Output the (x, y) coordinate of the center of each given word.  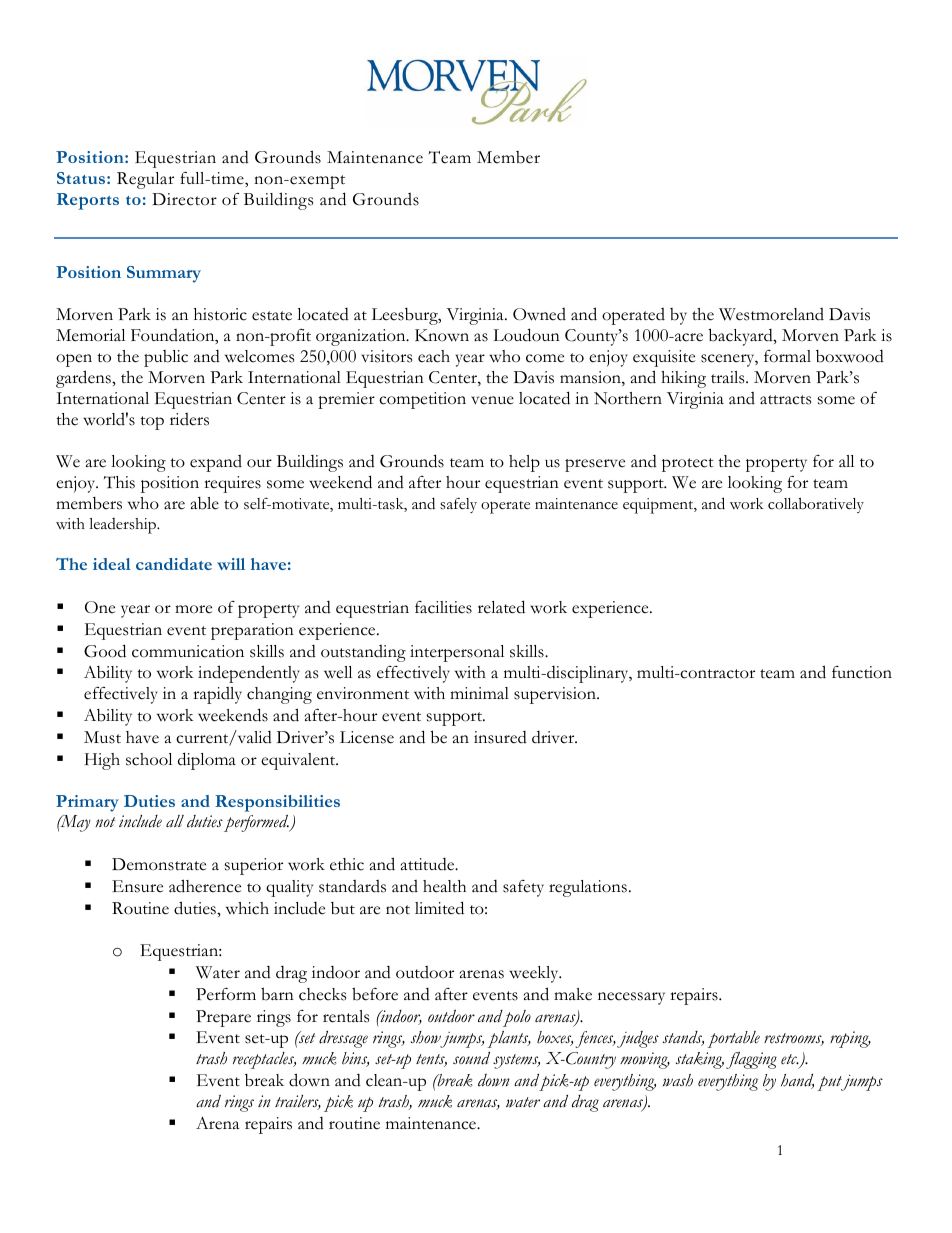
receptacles (264, 1060)
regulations (588, 888)
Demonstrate (159, 864)
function (862, 672)
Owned (539, 314)
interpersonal (457, 653)
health (444, 886)
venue (492, 400)
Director (184, 199)
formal (787, 356)
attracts (785, 400)
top (152, 423)
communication (188, 651)
